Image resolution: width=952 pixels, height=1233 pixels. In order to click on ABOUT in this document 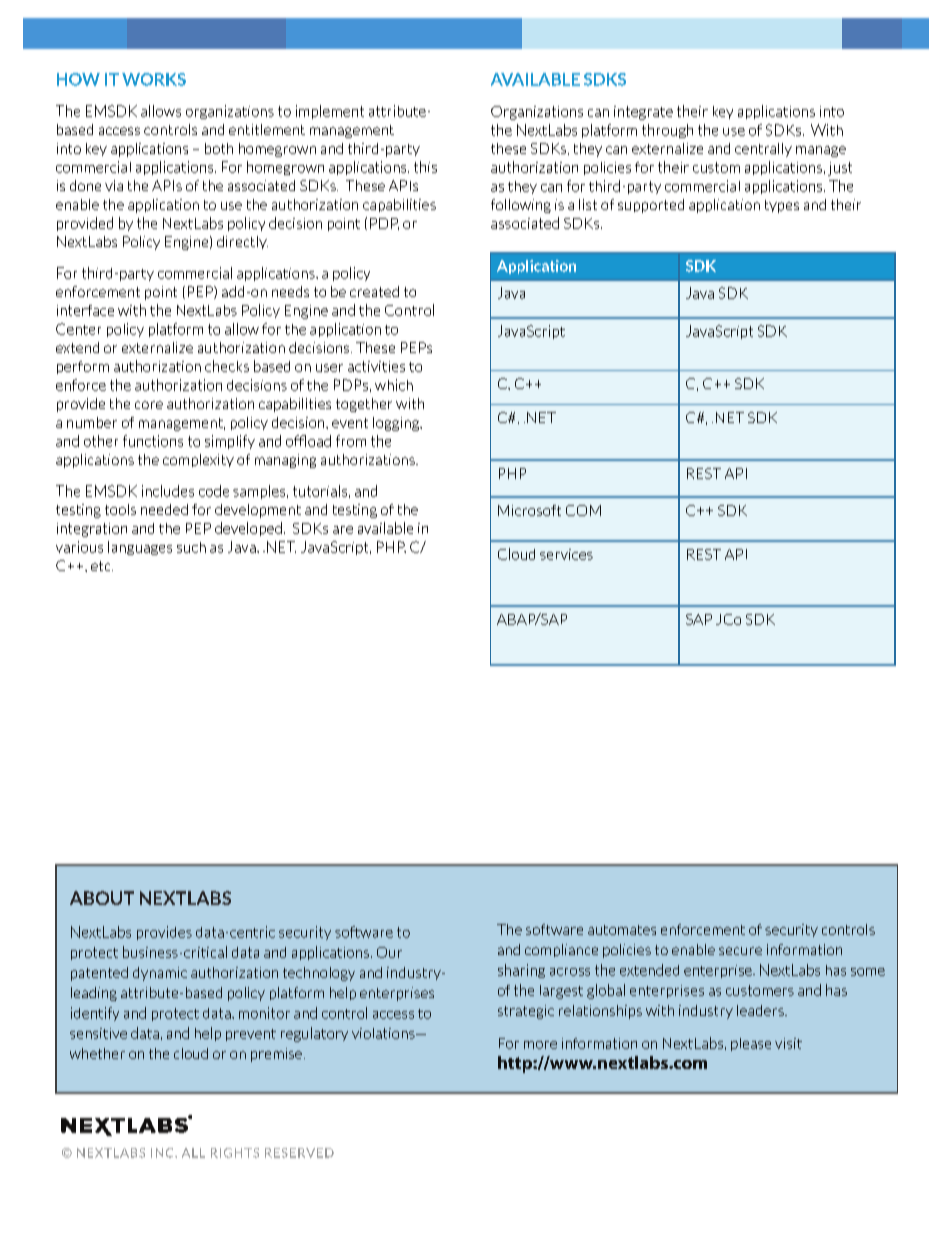, I will do `click(102, 898)`.
